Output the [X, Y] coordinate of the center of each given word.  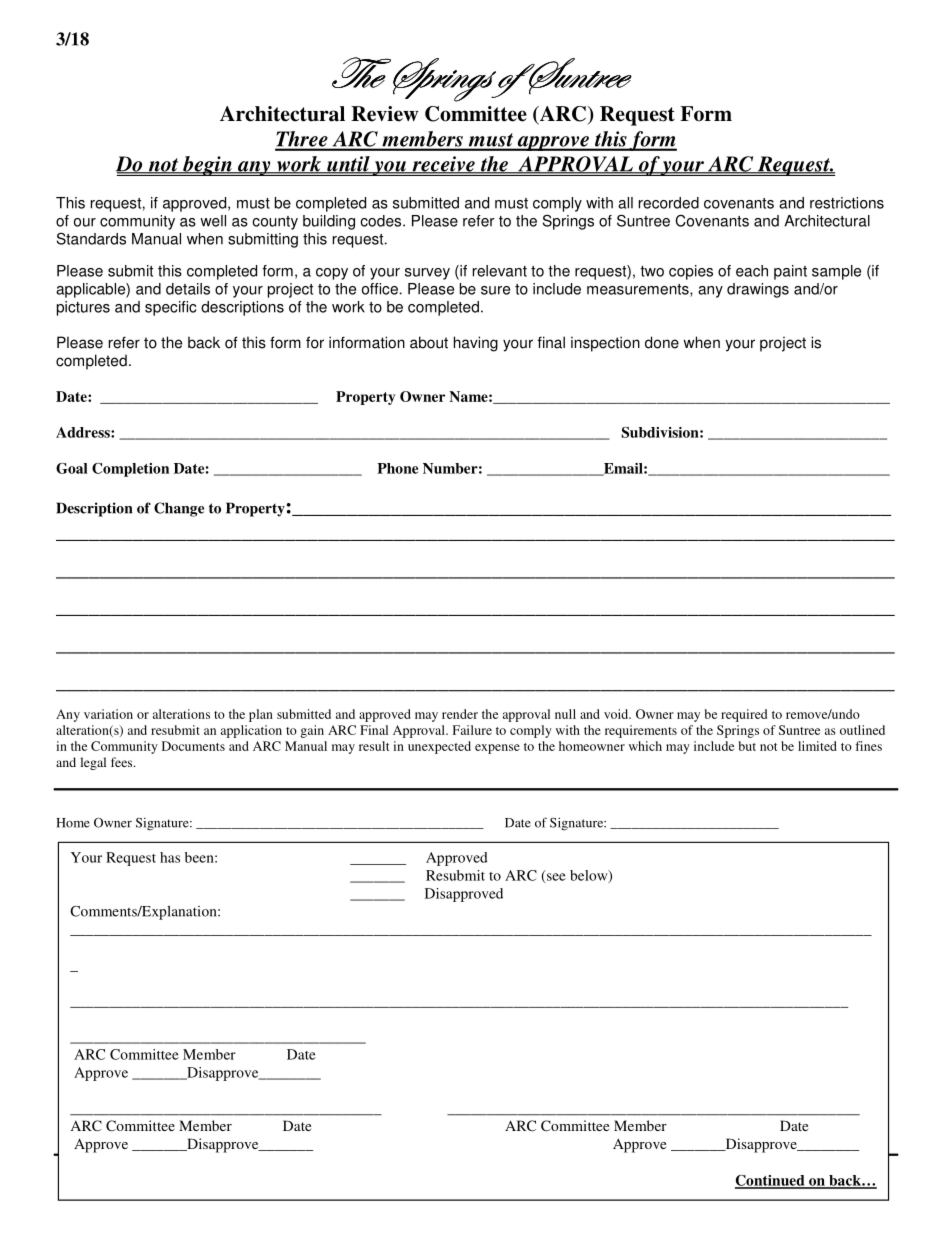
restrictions [847, 203]
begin [207, 166]
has [170, 857]
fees [123, 762]
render [460, 714]
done [662, 342]
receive [443, 165]
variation [108, 714]
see [555, 878]
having [476, 344]
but [747, 746]
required [744, 715]
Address [84, 432]
